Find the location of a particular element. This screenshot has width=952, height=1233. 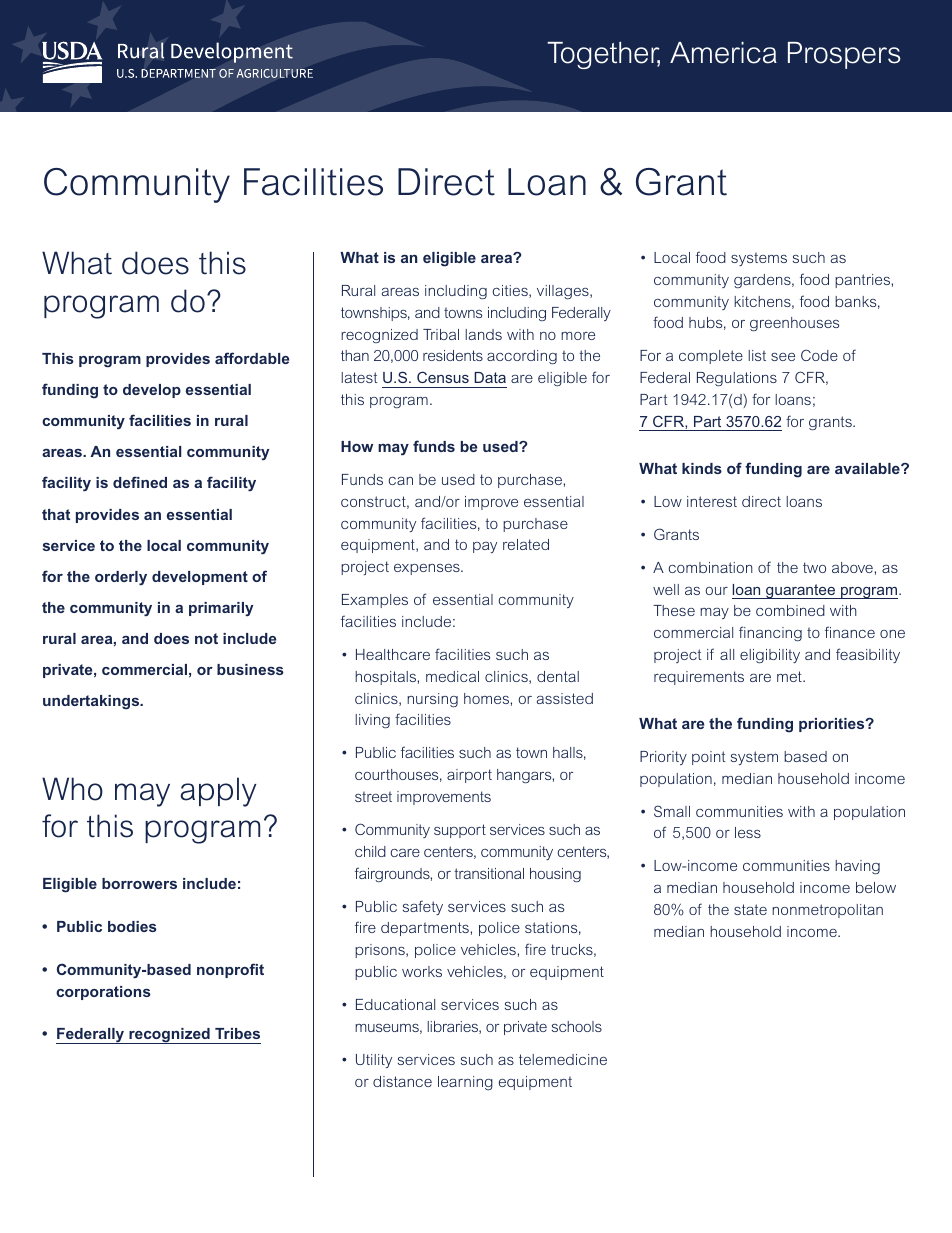

two is located at coordinates (814, 567).
